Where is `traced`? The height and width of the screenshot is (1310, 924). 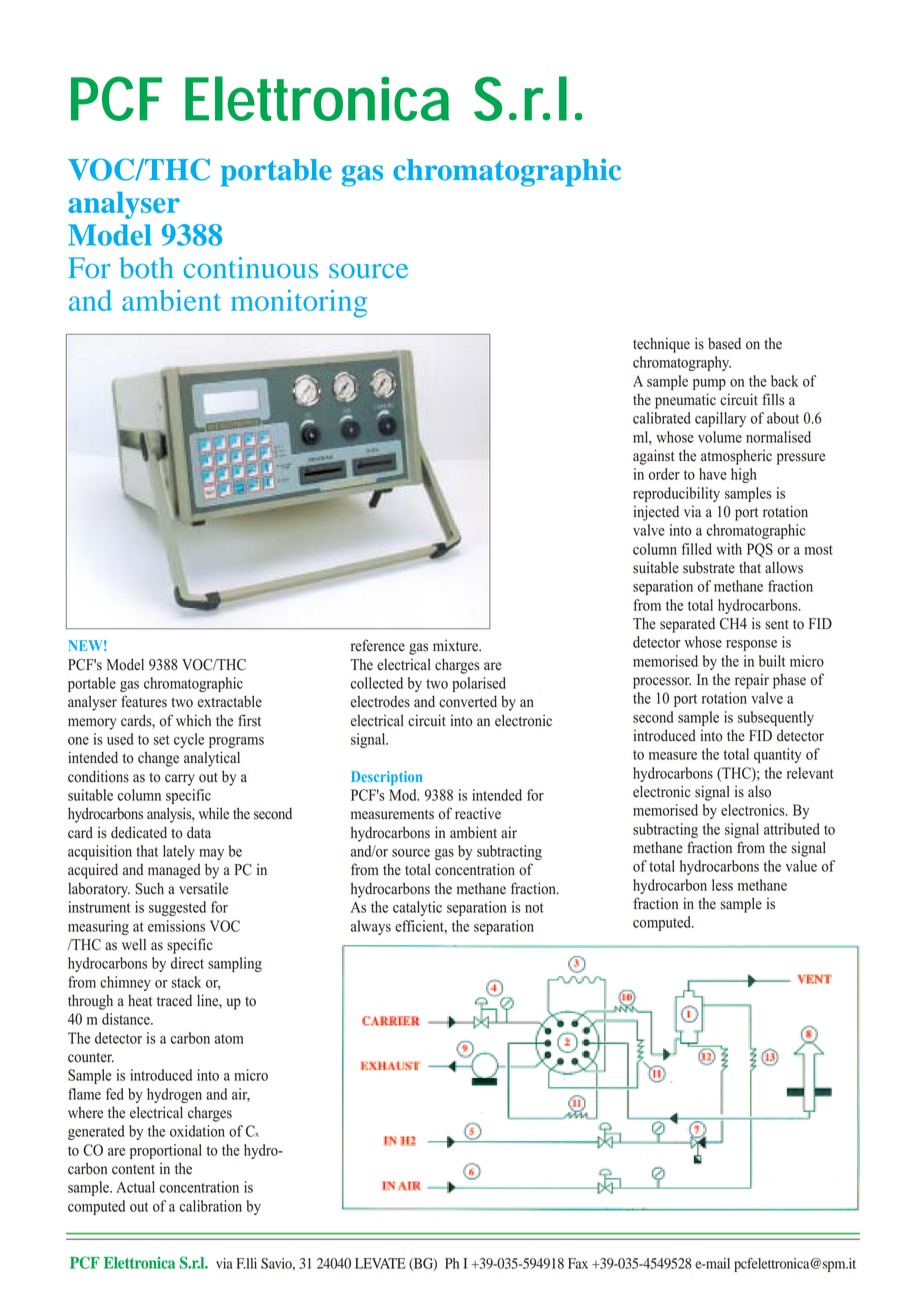 traced is located at coordinates (174, 1001).
